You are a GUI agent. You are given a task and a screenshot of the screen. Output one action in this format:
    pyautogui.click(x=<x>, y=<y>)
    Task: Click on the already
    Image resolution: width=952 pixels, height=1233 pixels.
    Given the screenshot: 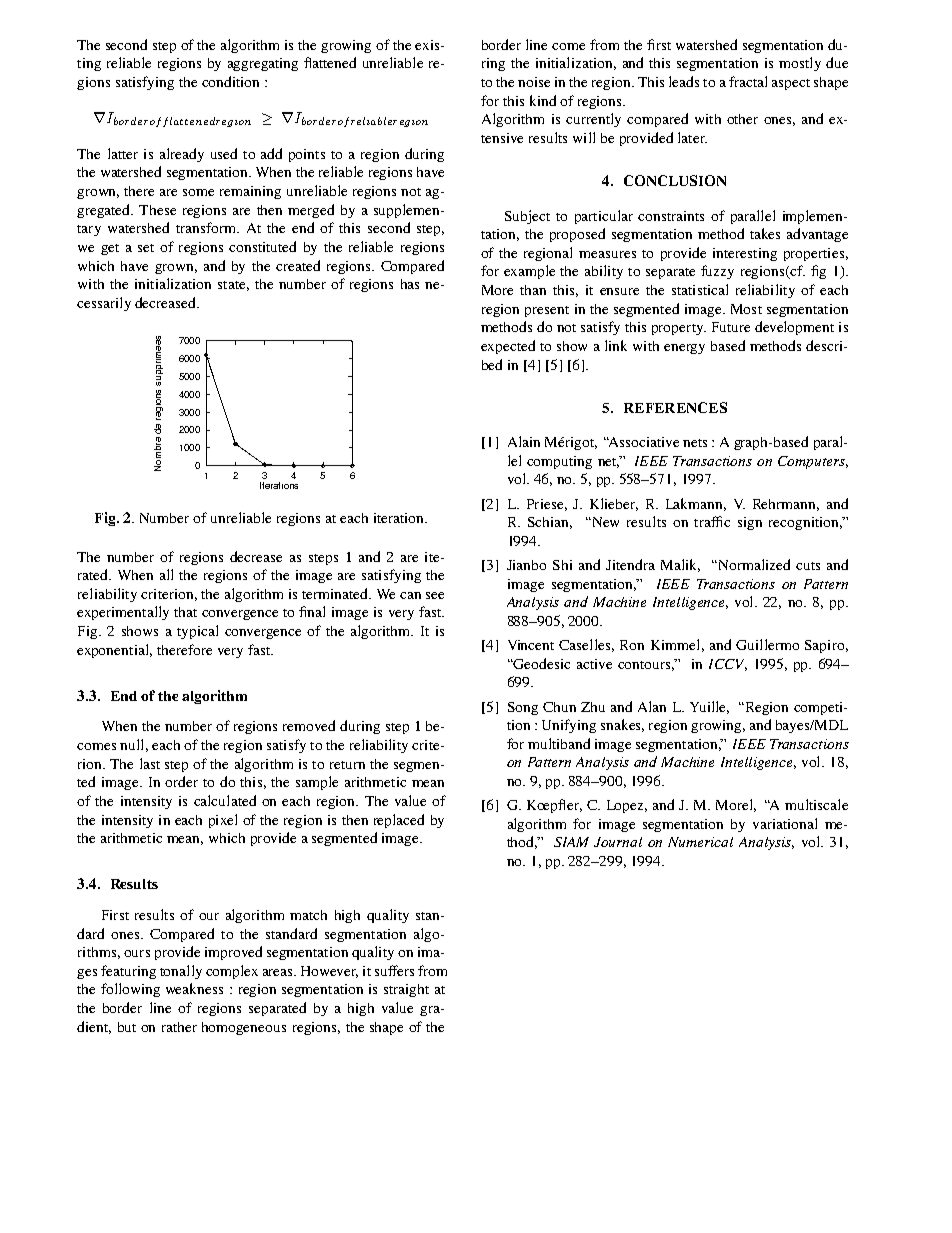 What is the action you would take?
    pyautogui.click(x=182, y=155)
